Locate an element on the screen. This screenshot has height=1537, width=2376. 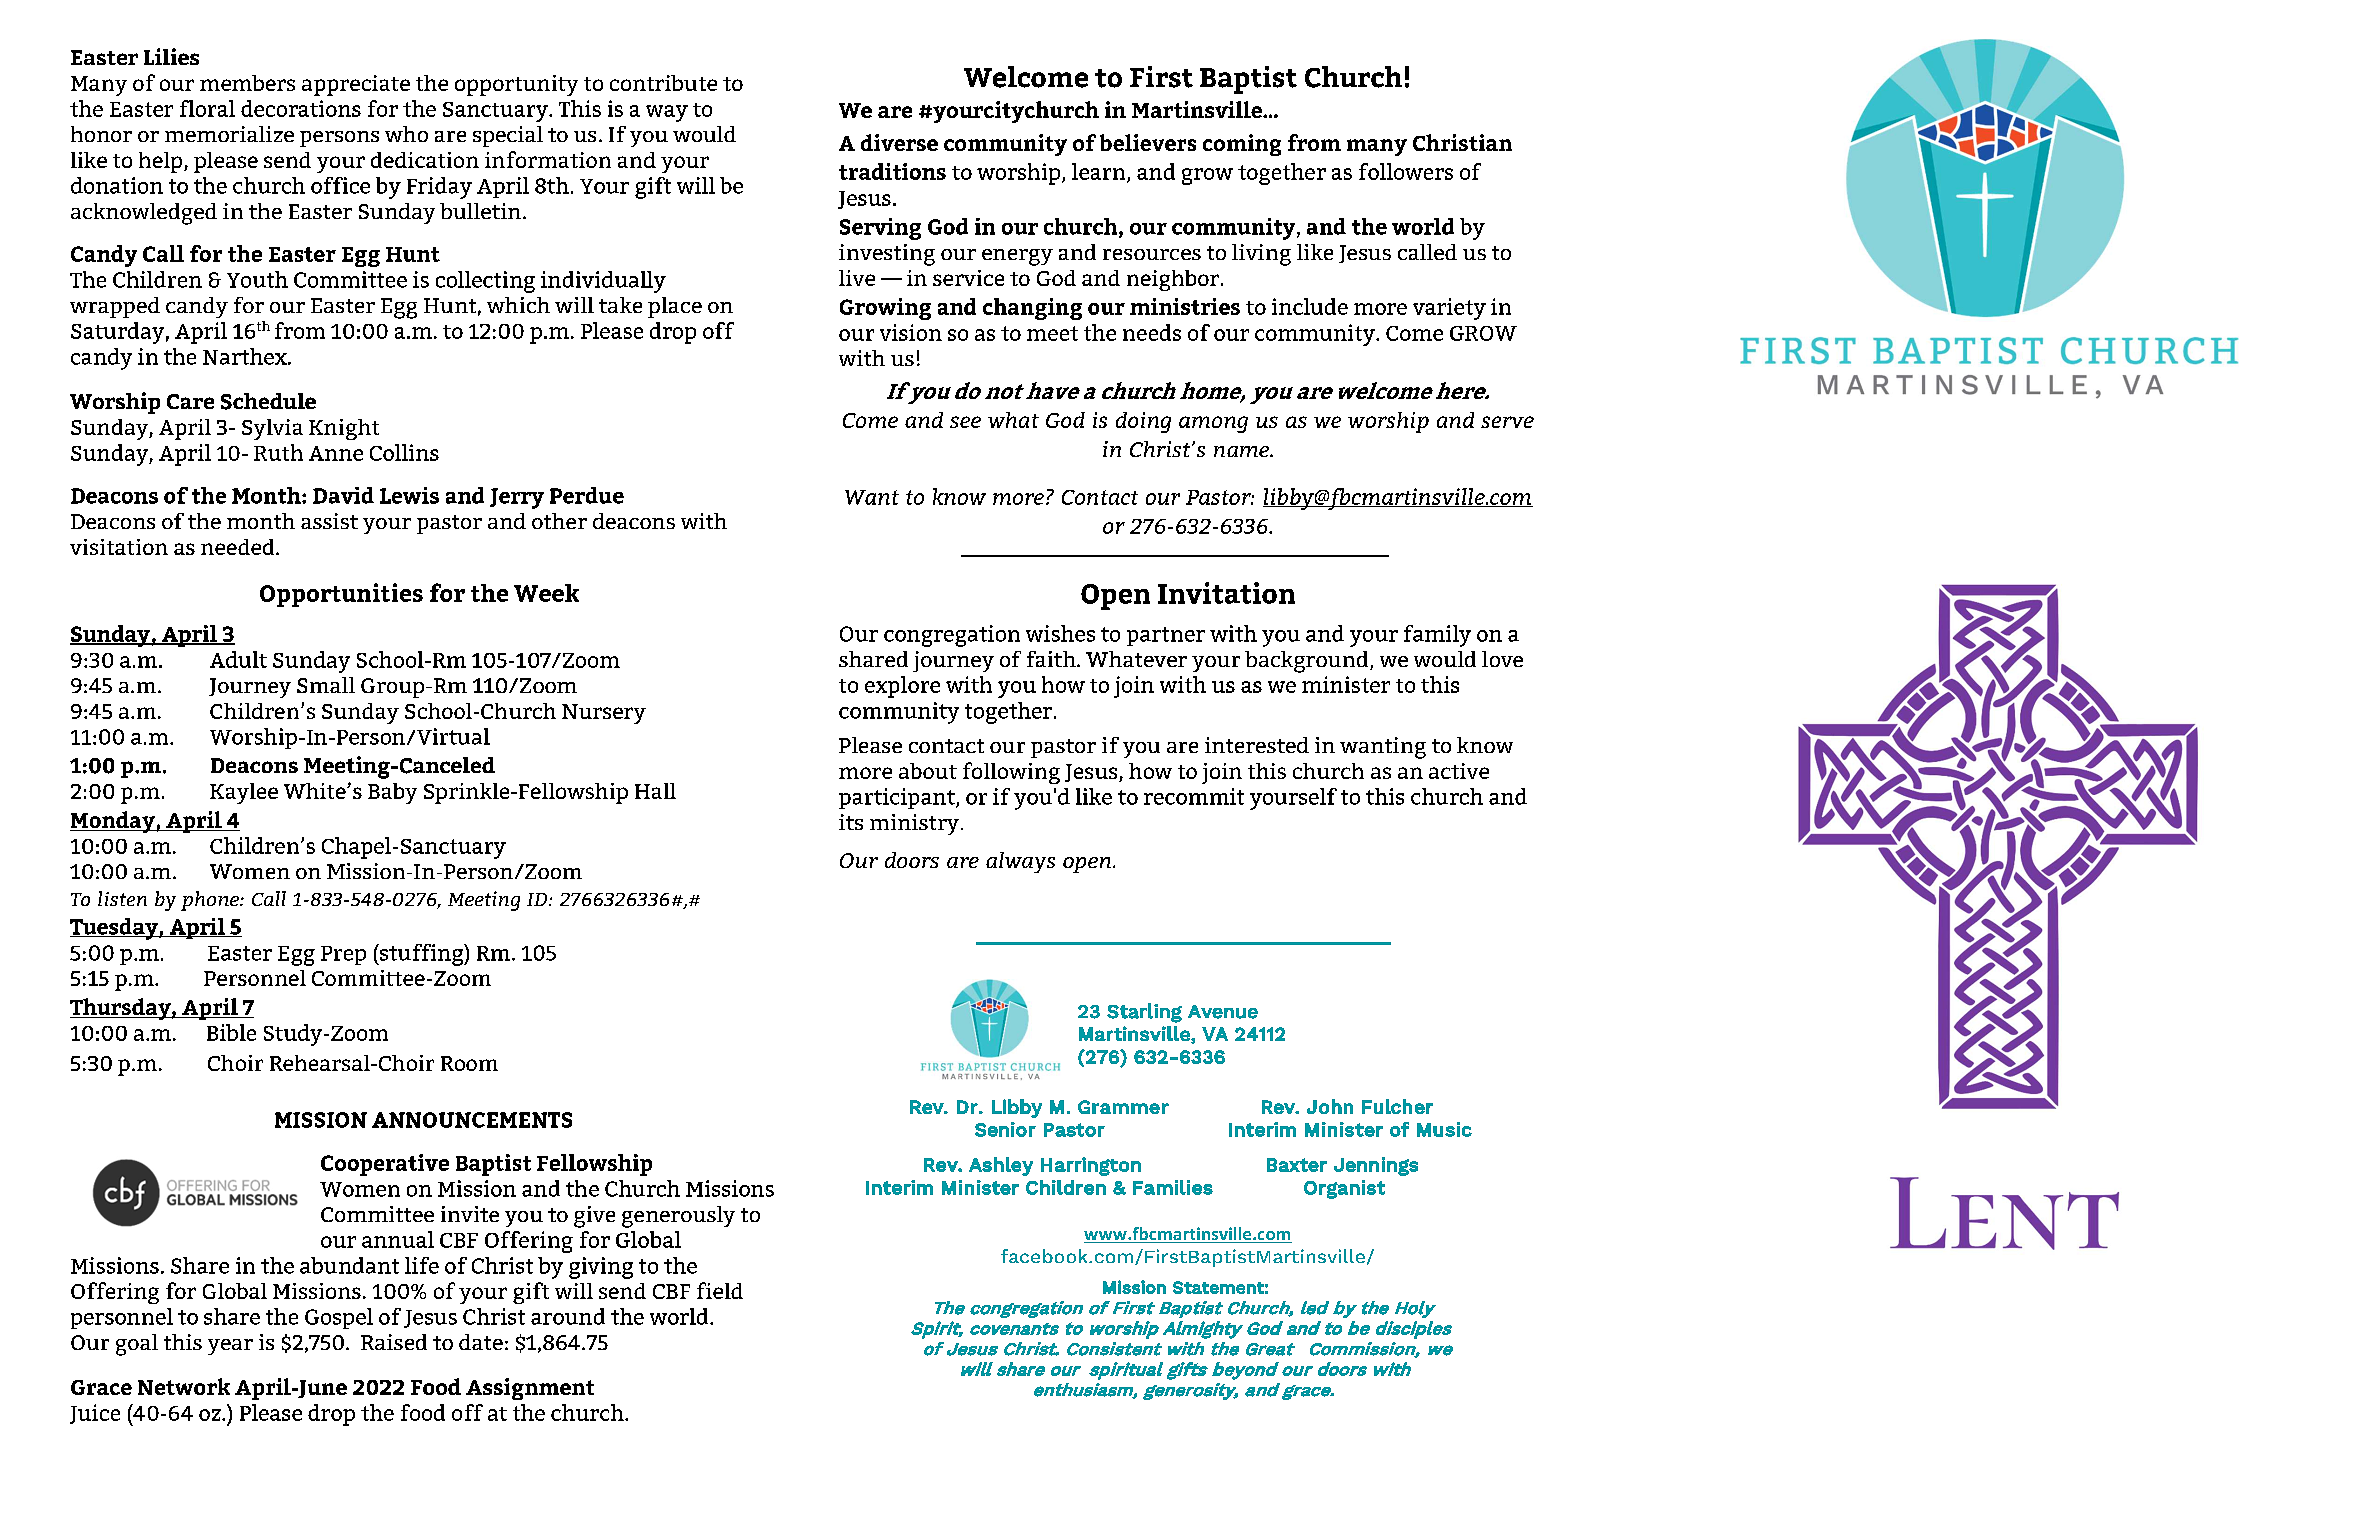
Prep is located at coordinates (343, 955).
